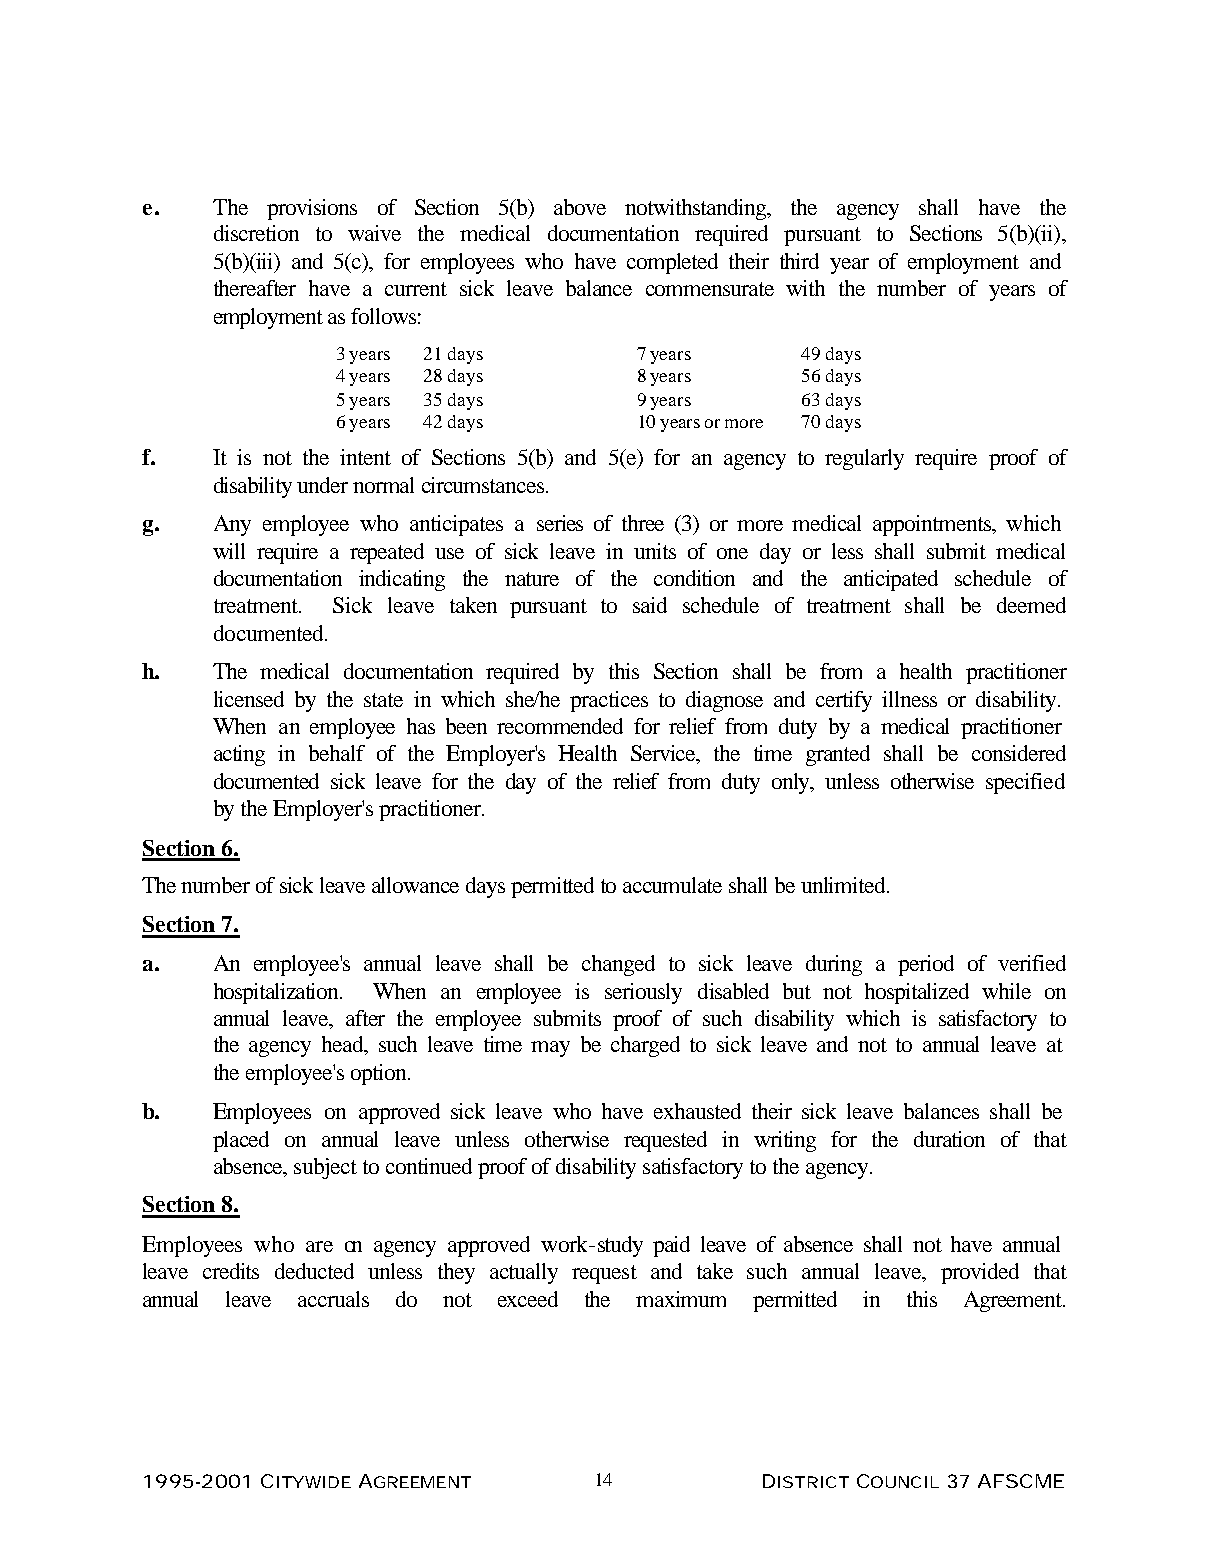 The width and height of the page is (1208, 1563). I want to click on paid, so click(671, 1246).
